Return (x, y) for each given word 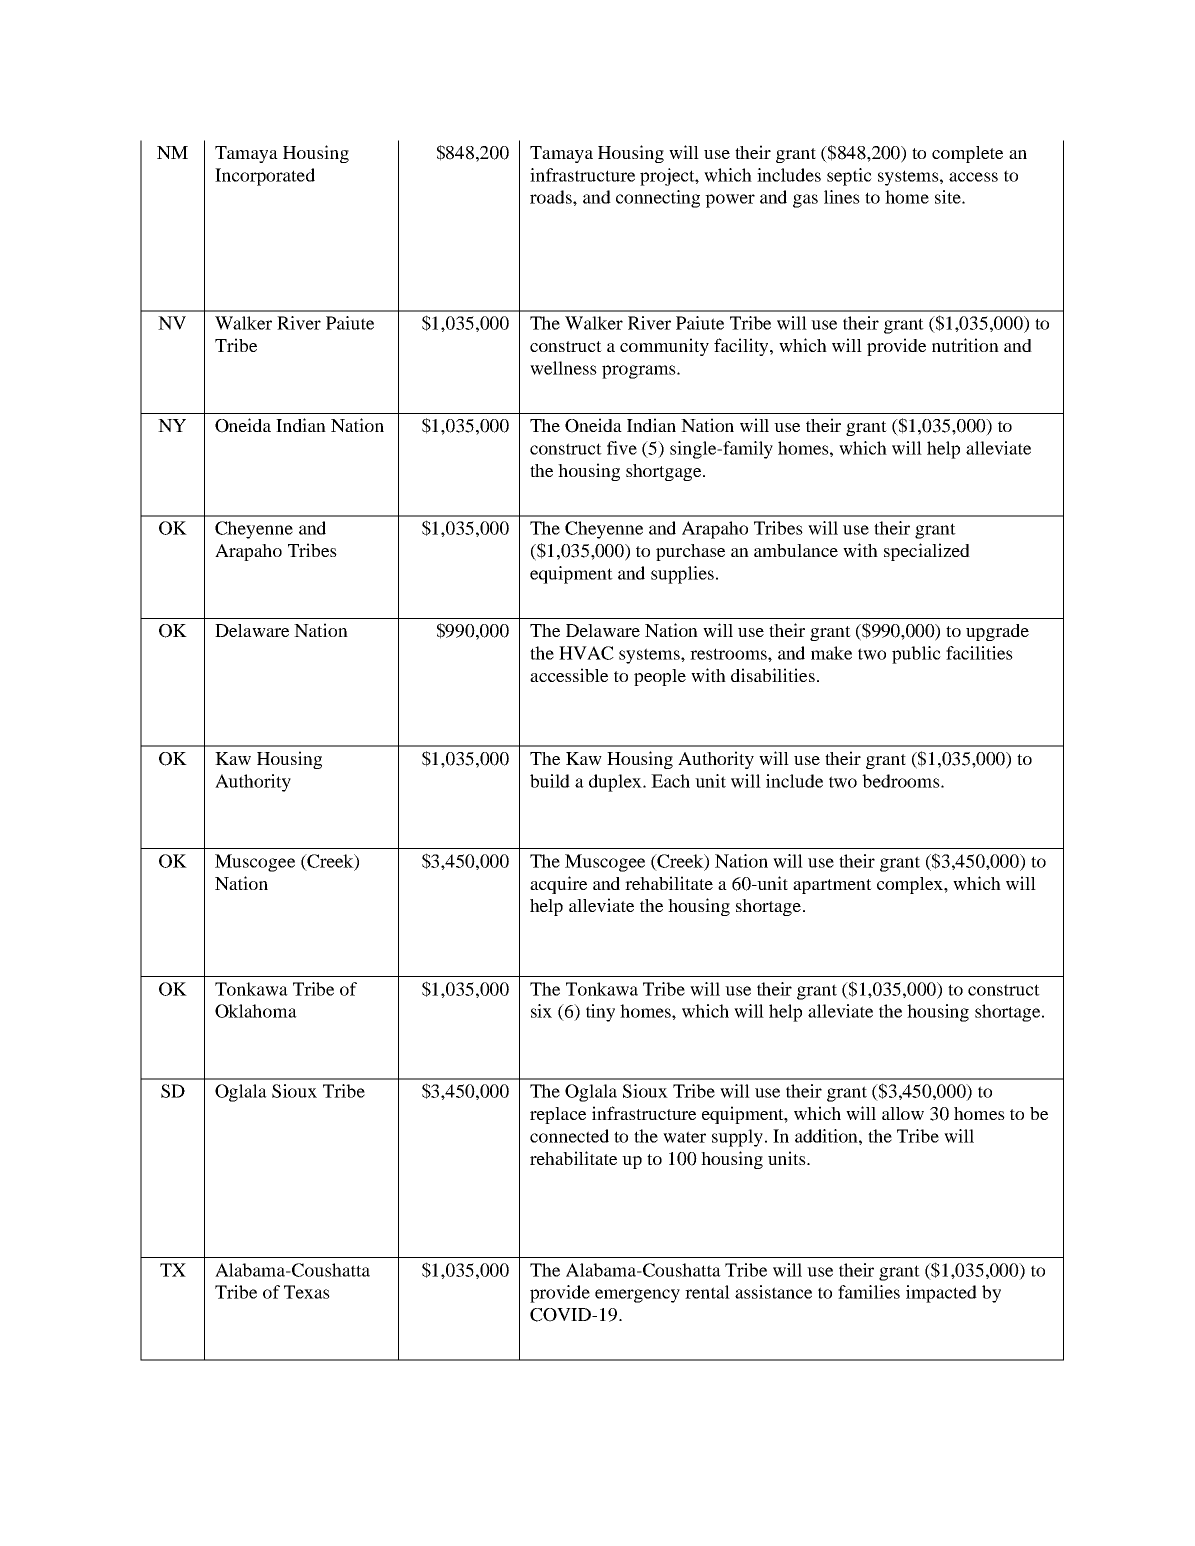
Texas (307, 1292)
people (660, 677)
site (949, 197)
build (550, 781)
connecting (658, 199)
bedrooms (902, 781)
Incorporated (265, 177)
